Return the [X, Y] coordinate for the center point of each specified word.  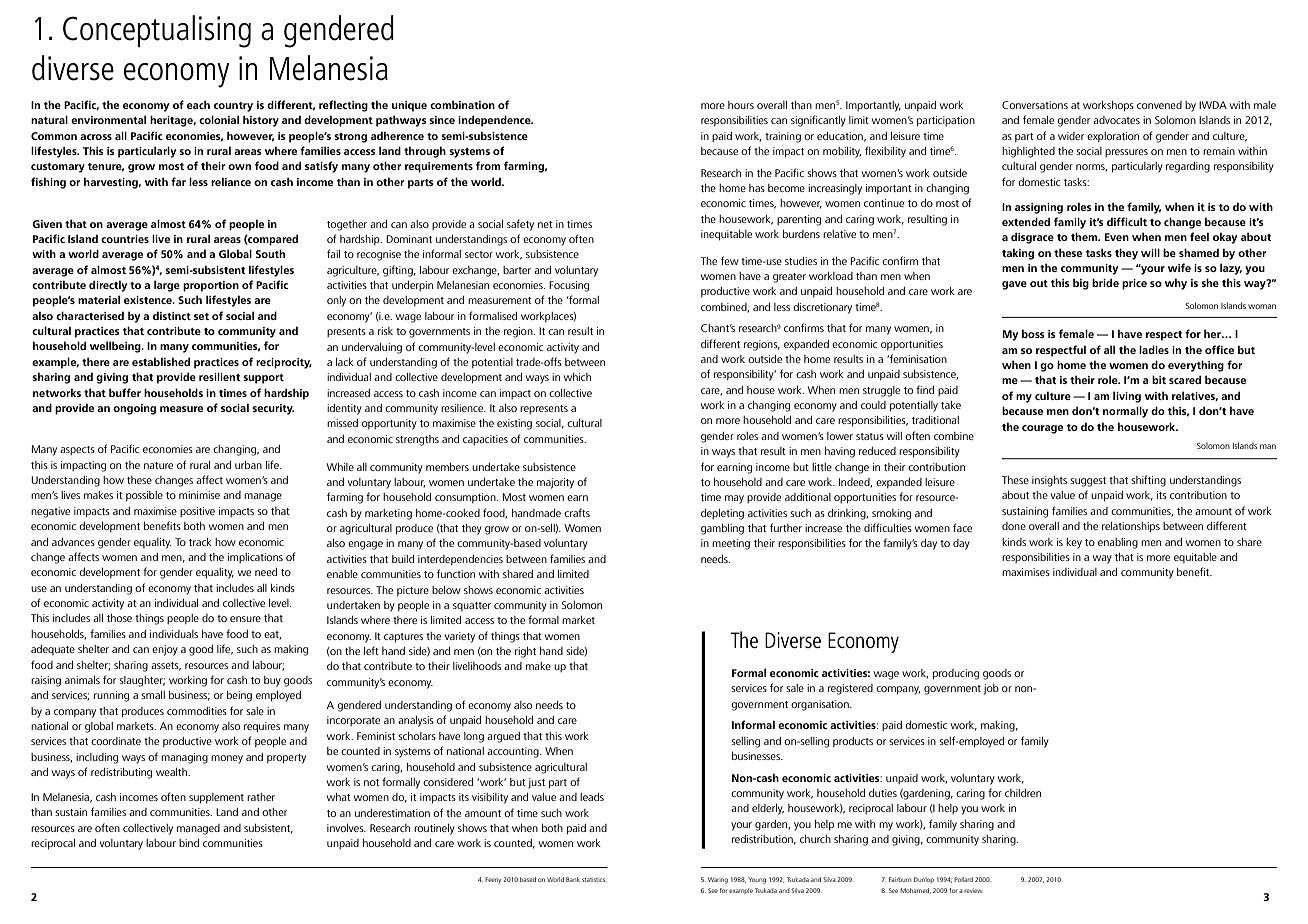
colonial [219, 119]
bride [1105, 282]
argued [503, 737]
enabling [1118, 543]
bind [189, 843]
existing [514, 424]
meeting [731, 544]
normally [1125, 412]
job [991, 689]
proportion [211, 286]
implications [255, 558]
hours [741, 105]
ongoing [134, 409]
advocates [1116, 120]
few [730, 260]
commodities [197, 711]
